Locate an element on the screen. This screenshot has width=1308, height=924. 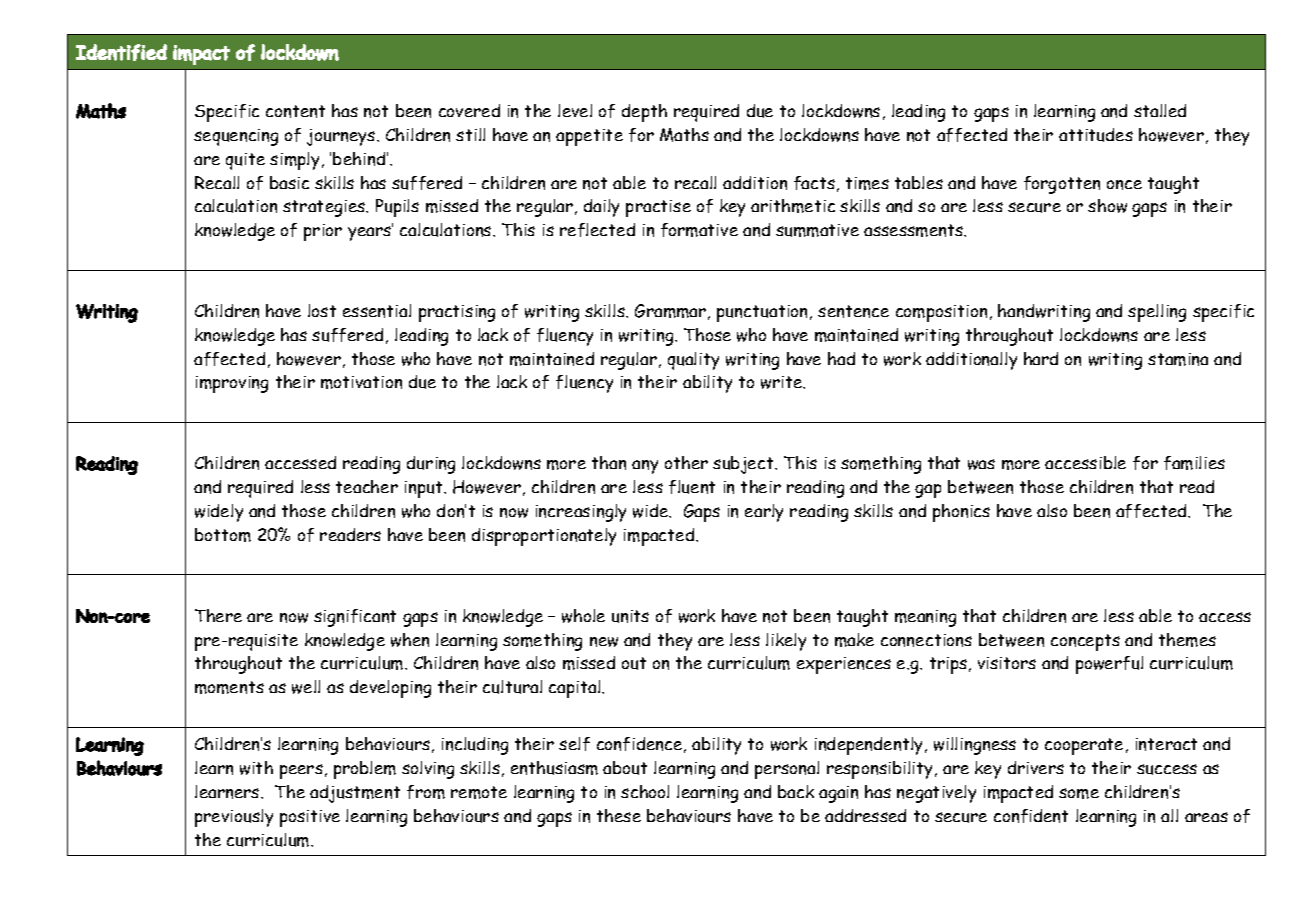
content is located at coordinates (295, 111).
